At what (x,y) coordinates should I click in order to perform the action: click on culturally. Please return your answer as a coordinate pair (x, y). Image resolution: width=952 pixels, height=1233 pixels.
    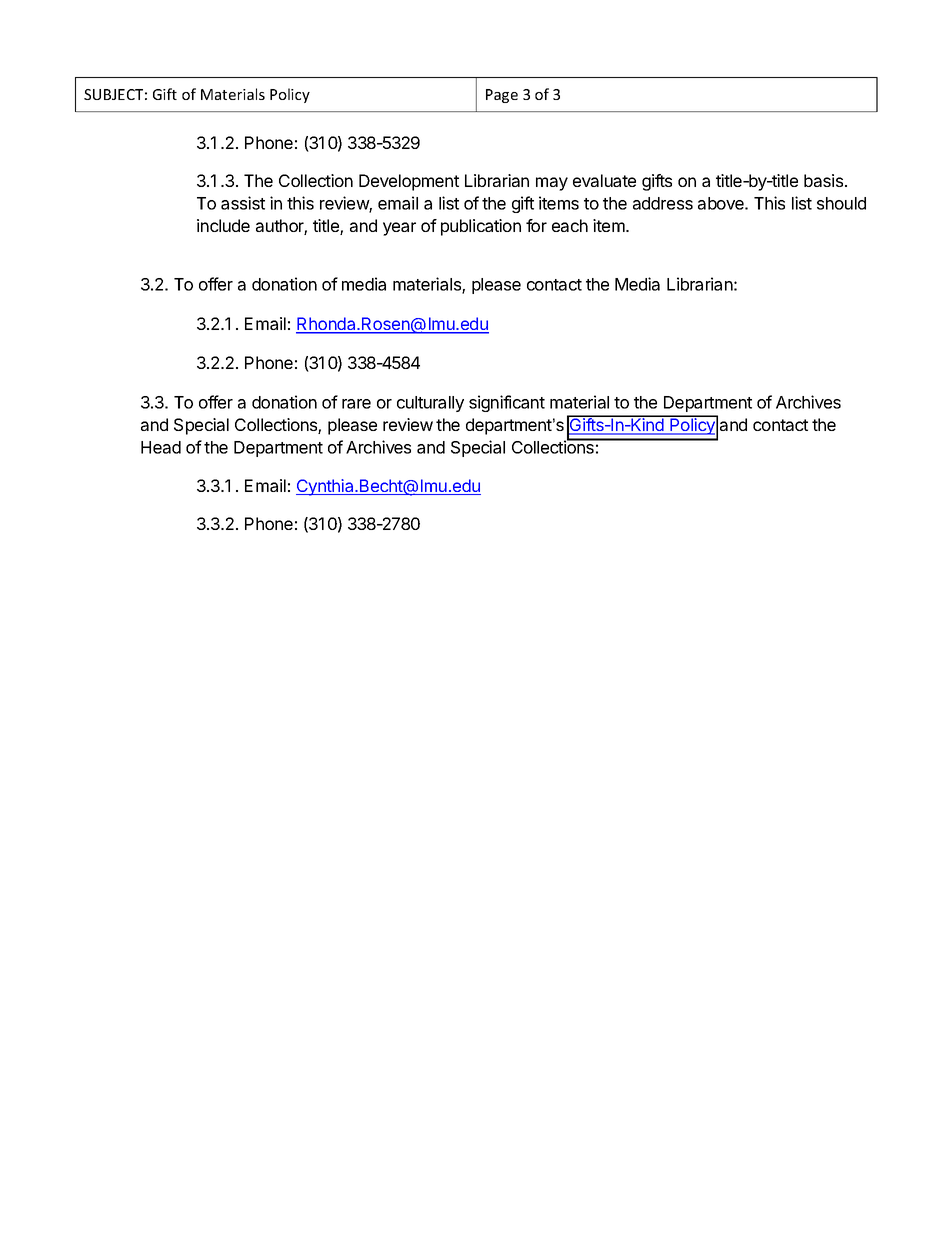
    Looking at the image, I should click on (430, 404).
